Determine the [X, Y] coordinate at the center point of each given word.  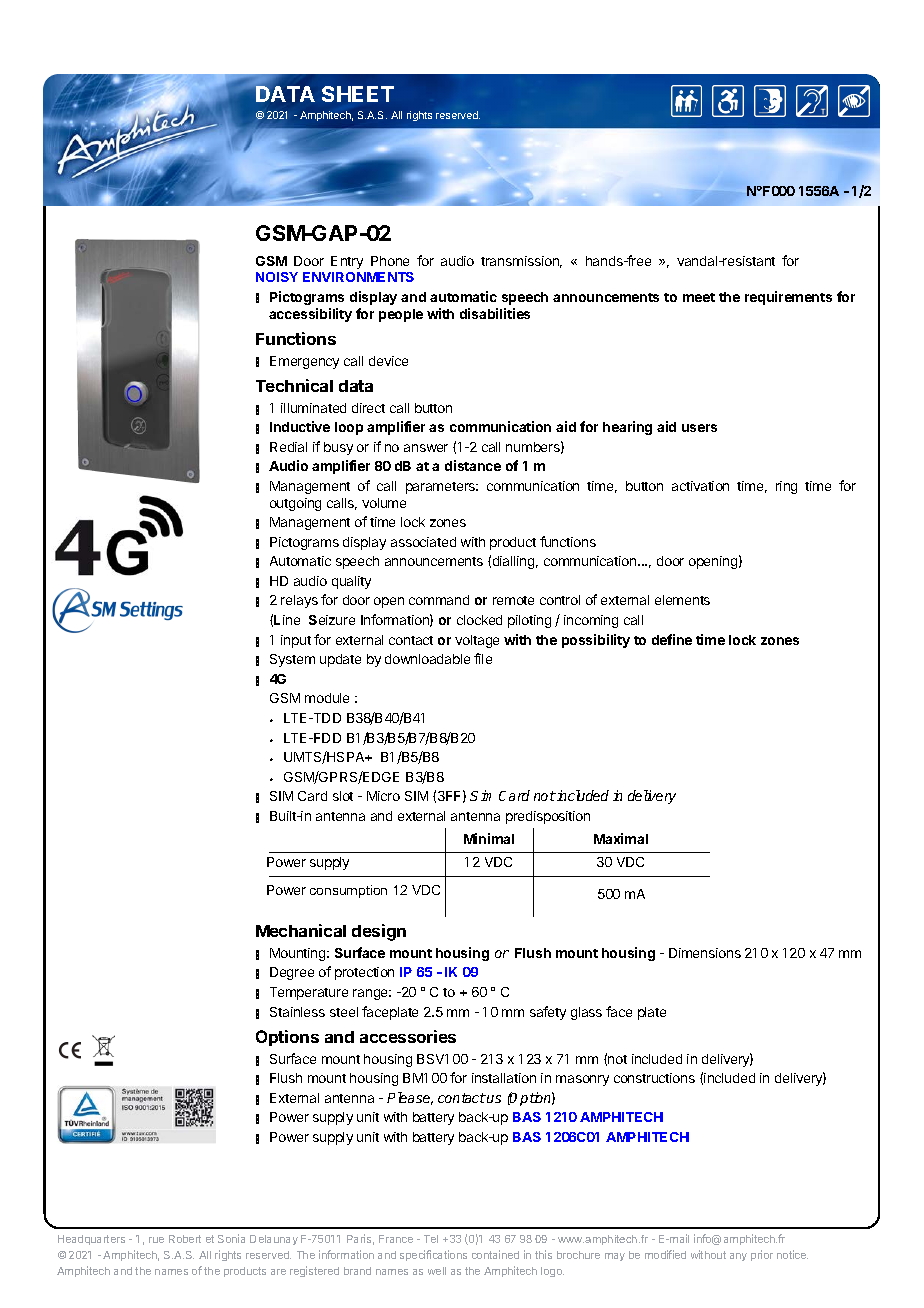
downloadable [427, 659]
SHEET [358, 94]
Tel [431, 1239]
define [672, 639]
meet [699, 297]
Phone [390, 261]
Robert [185, 1239]
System [292, 660]
